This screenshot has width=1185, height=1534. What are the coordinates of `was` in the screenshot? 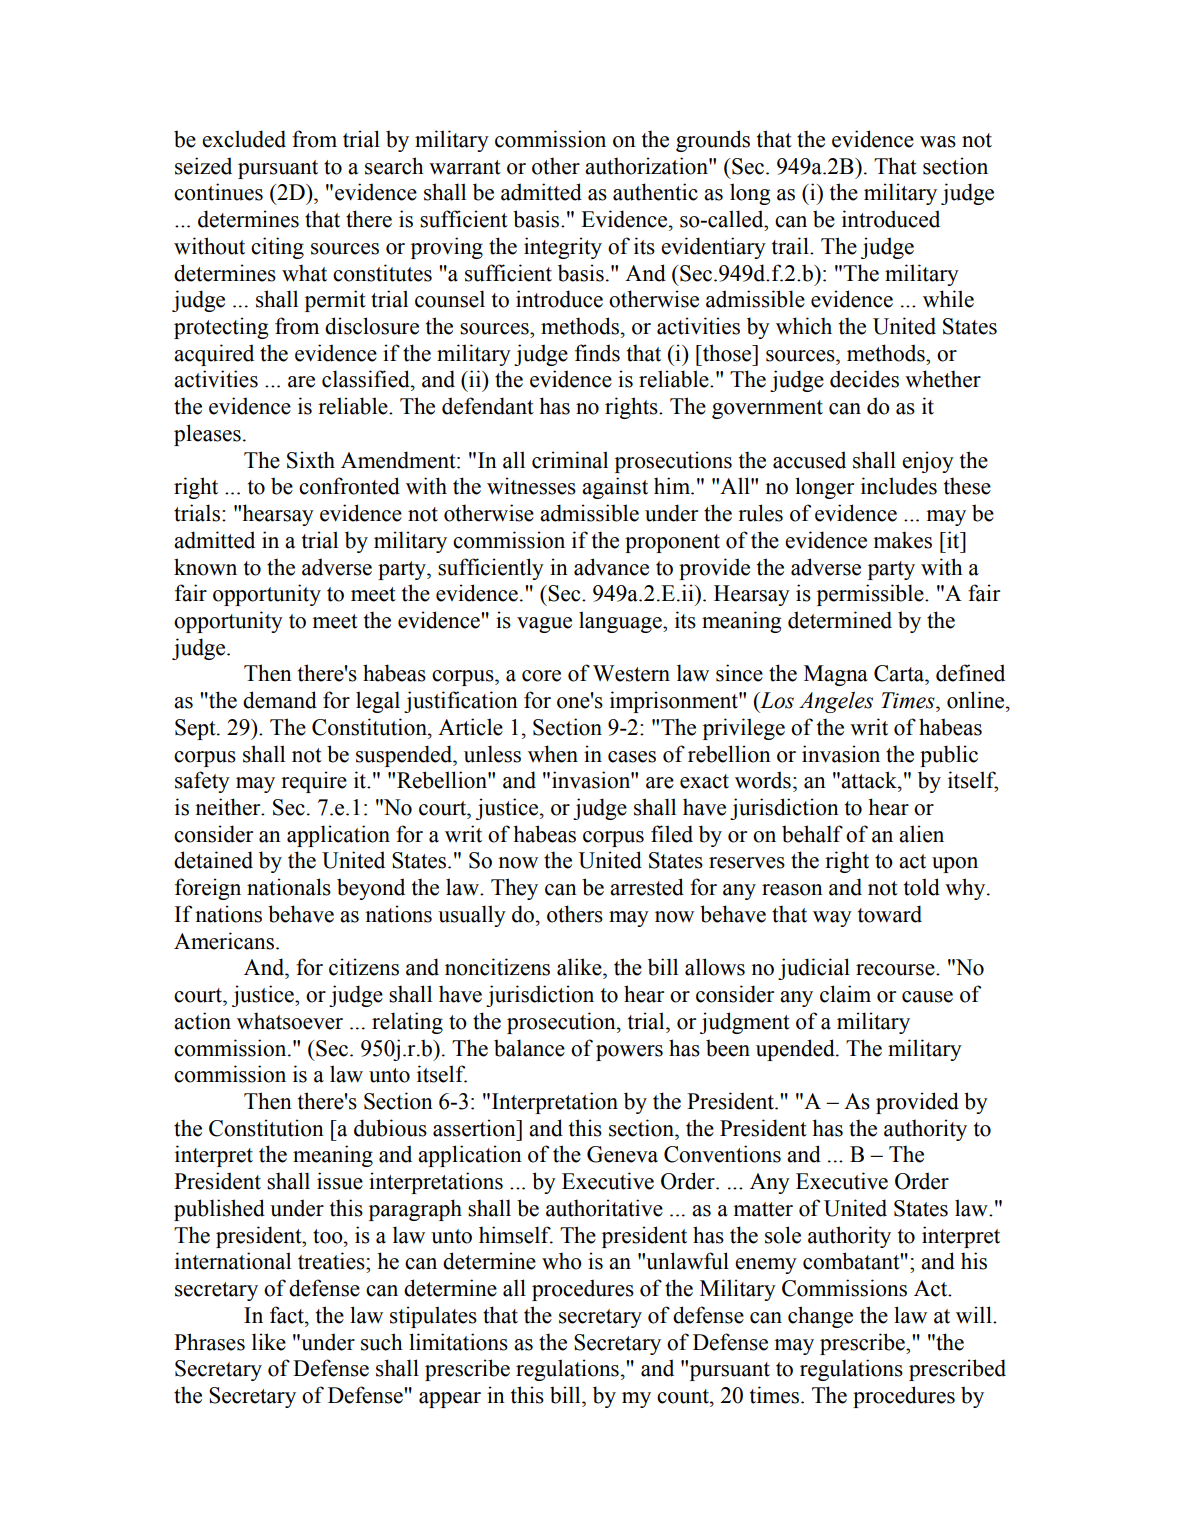 It's located at (938, 142).
